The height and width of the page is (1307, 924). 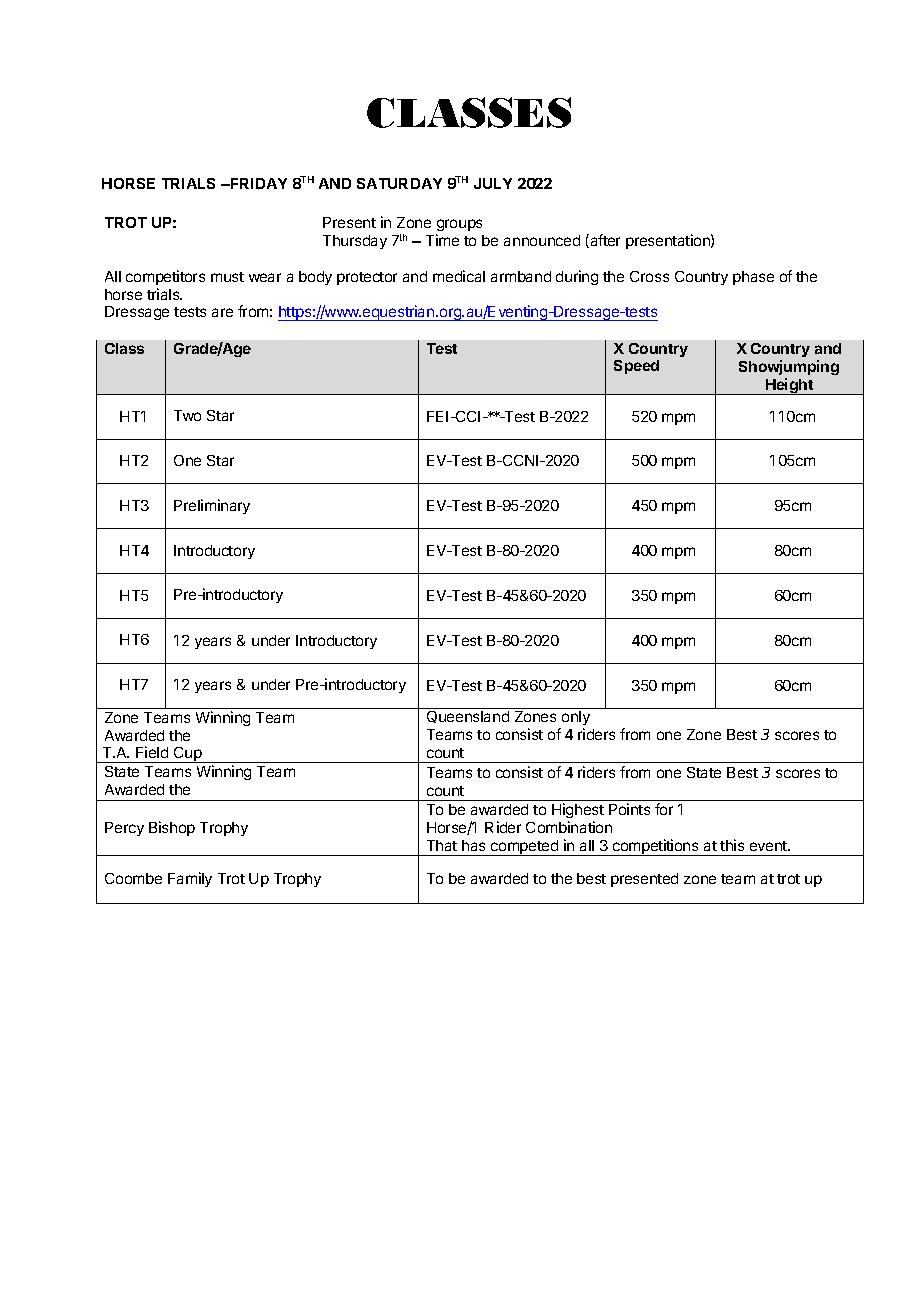 I want to click on Speed, so click(x=636, y=367).
